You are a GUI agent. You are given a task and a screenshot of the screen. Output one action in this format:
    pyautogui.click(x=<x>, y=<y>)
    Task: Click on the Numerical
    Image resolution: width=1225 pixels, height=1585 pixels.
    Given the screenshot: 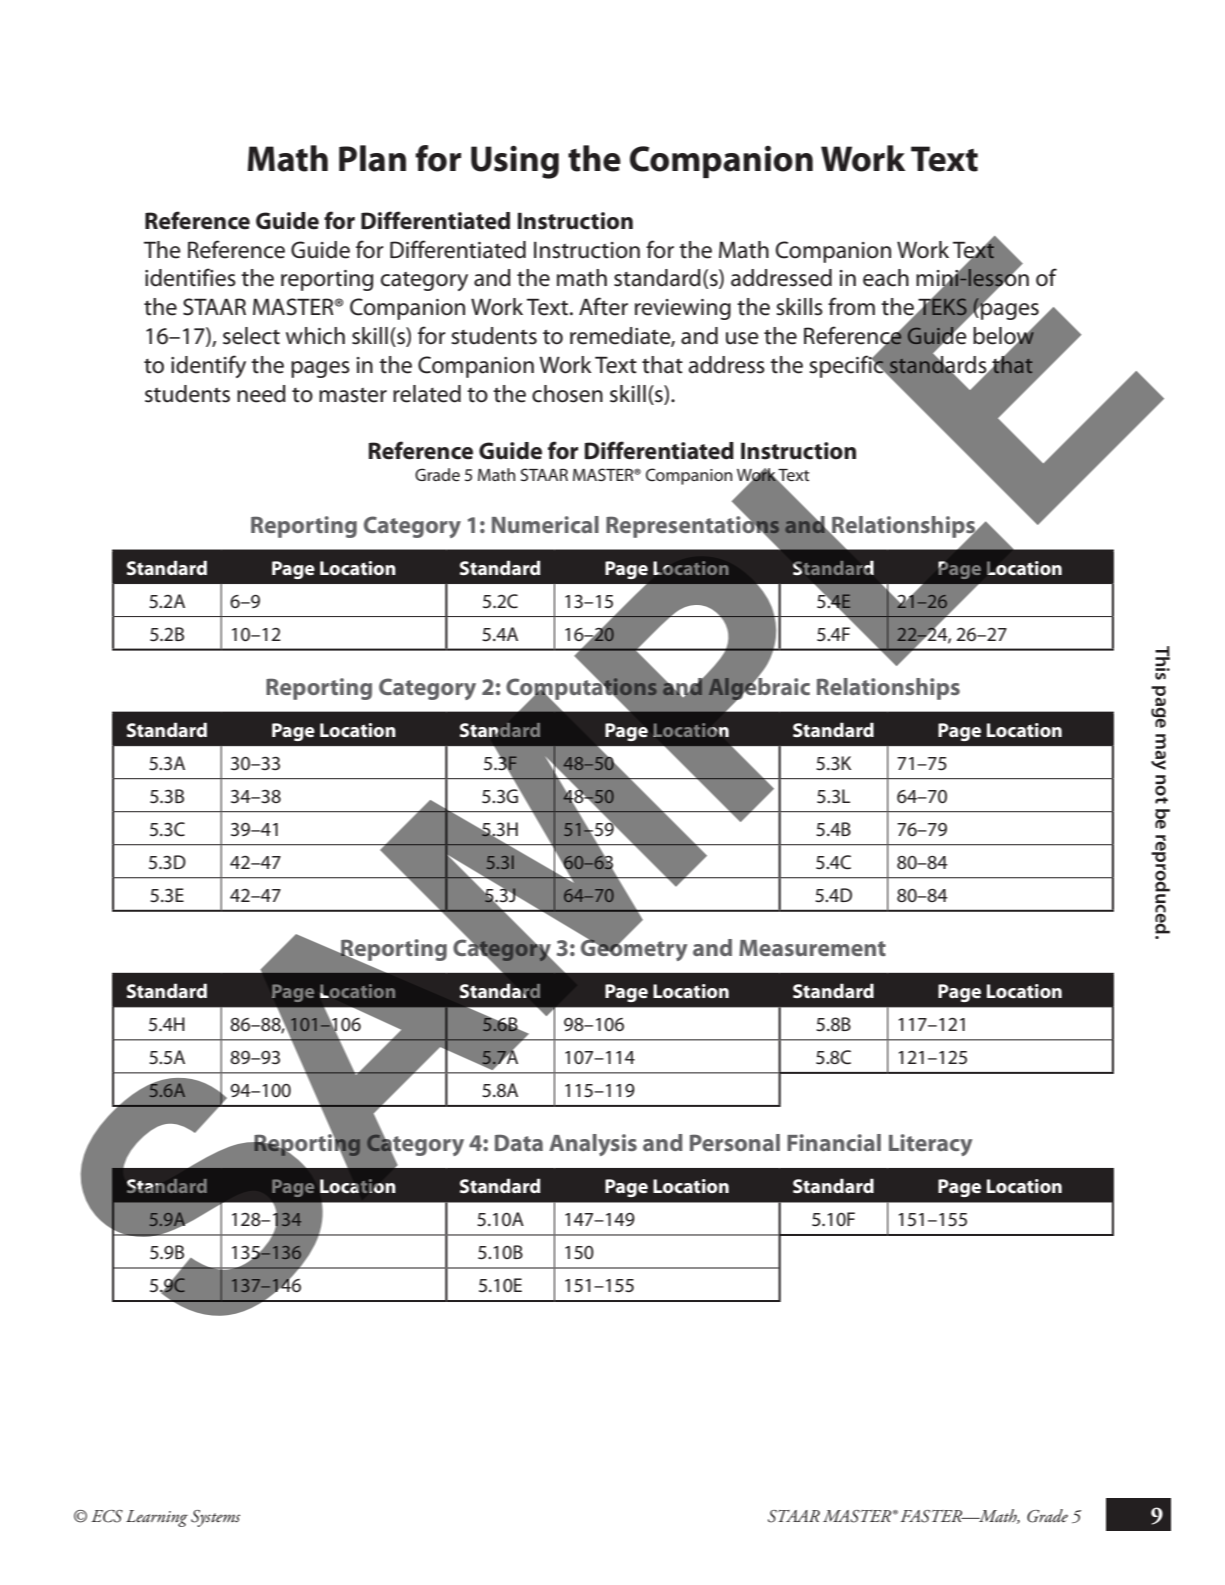 What is the action you would take?
    pyautogui.click(x=545, y=524)
